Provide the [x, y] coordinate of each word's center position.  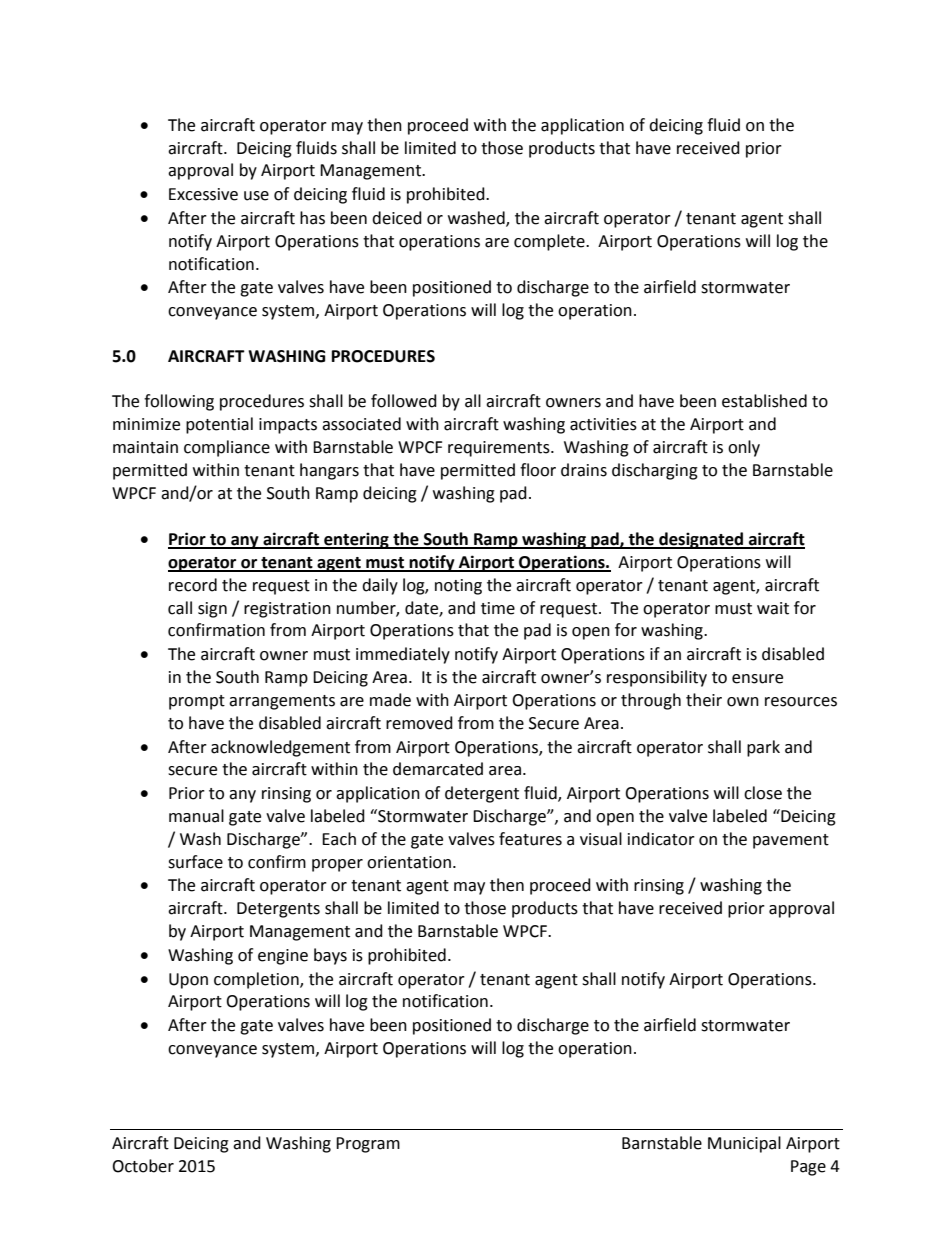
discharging [655, 471]
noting [458, 587]
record [193, 585]
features [530, 839]
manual [196, 816]
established [764, 401]
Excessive [203, 194]
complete [550, 242]
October [143, 1166]
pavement [791, 841]
